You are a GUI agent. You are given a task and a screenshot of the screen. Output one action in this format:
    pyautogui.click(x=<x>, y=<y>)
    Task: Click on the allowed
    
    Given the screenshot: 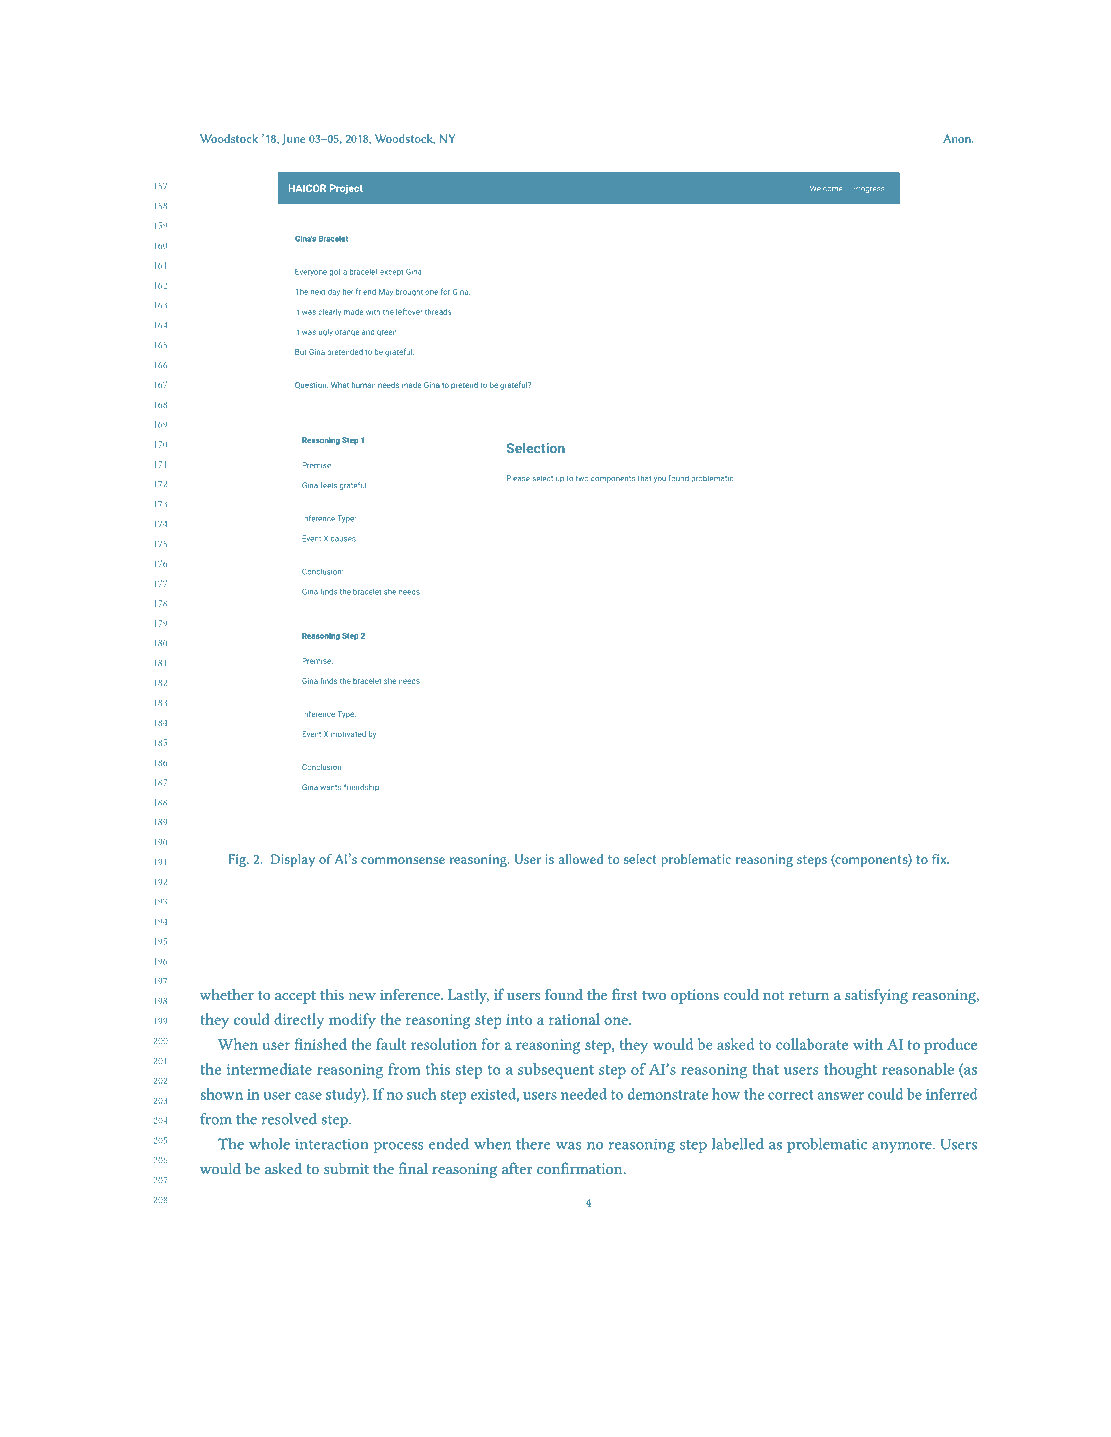 What is the action you would take?
    pyautogui.click(x=580, y=858)
